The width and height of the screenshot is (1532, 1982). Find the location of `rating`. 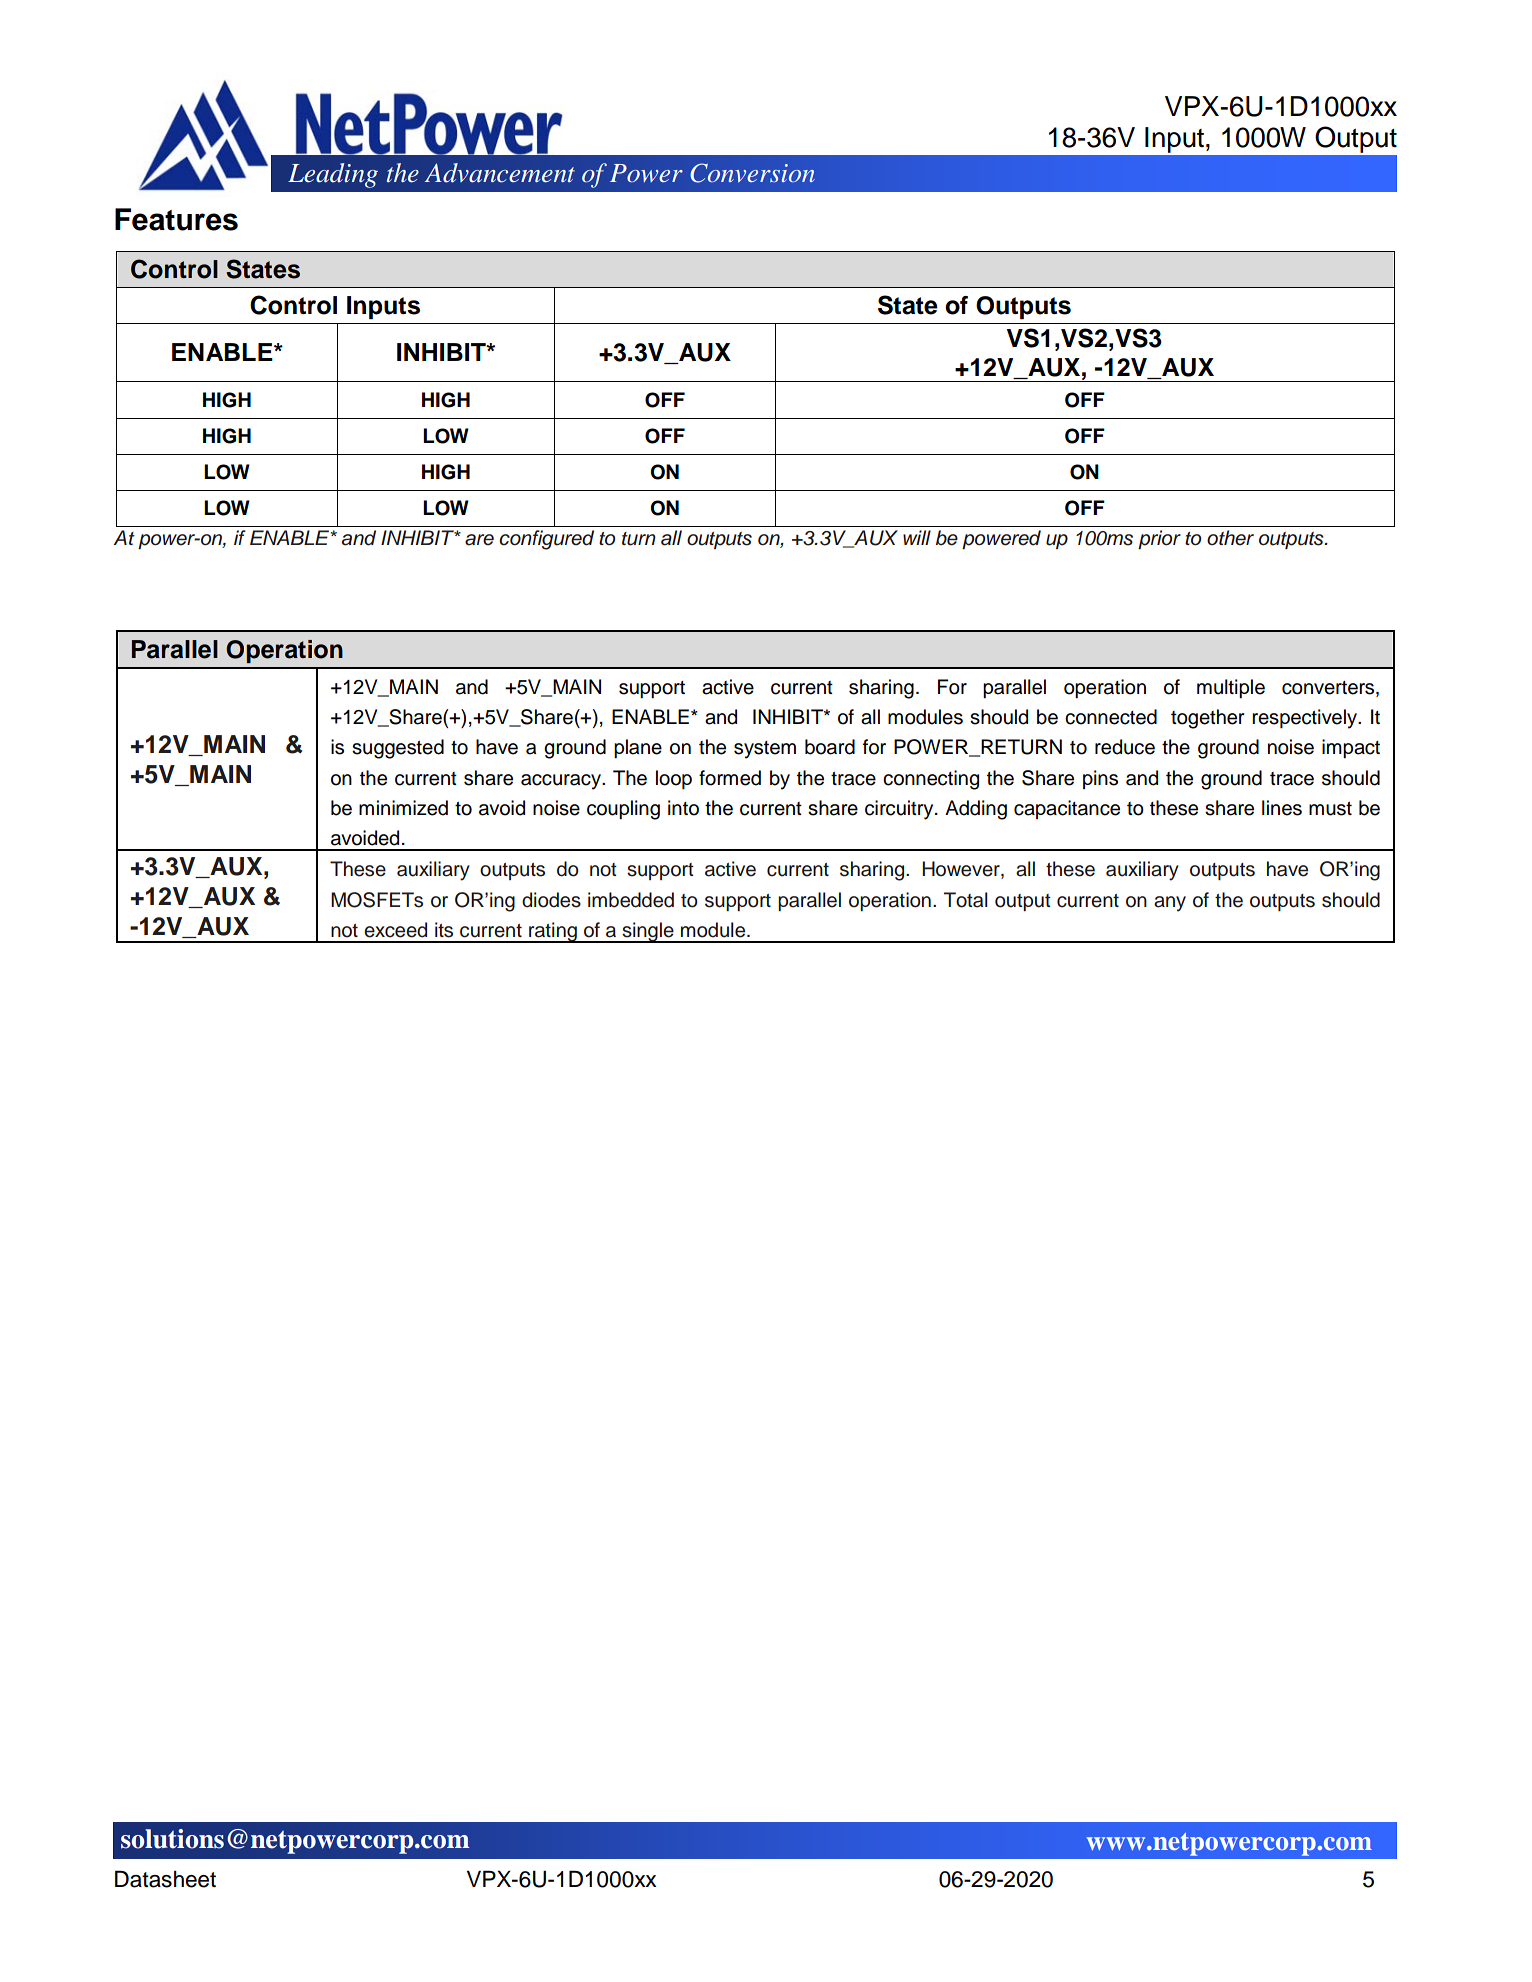

rating is located at coordinates (553, 932).
